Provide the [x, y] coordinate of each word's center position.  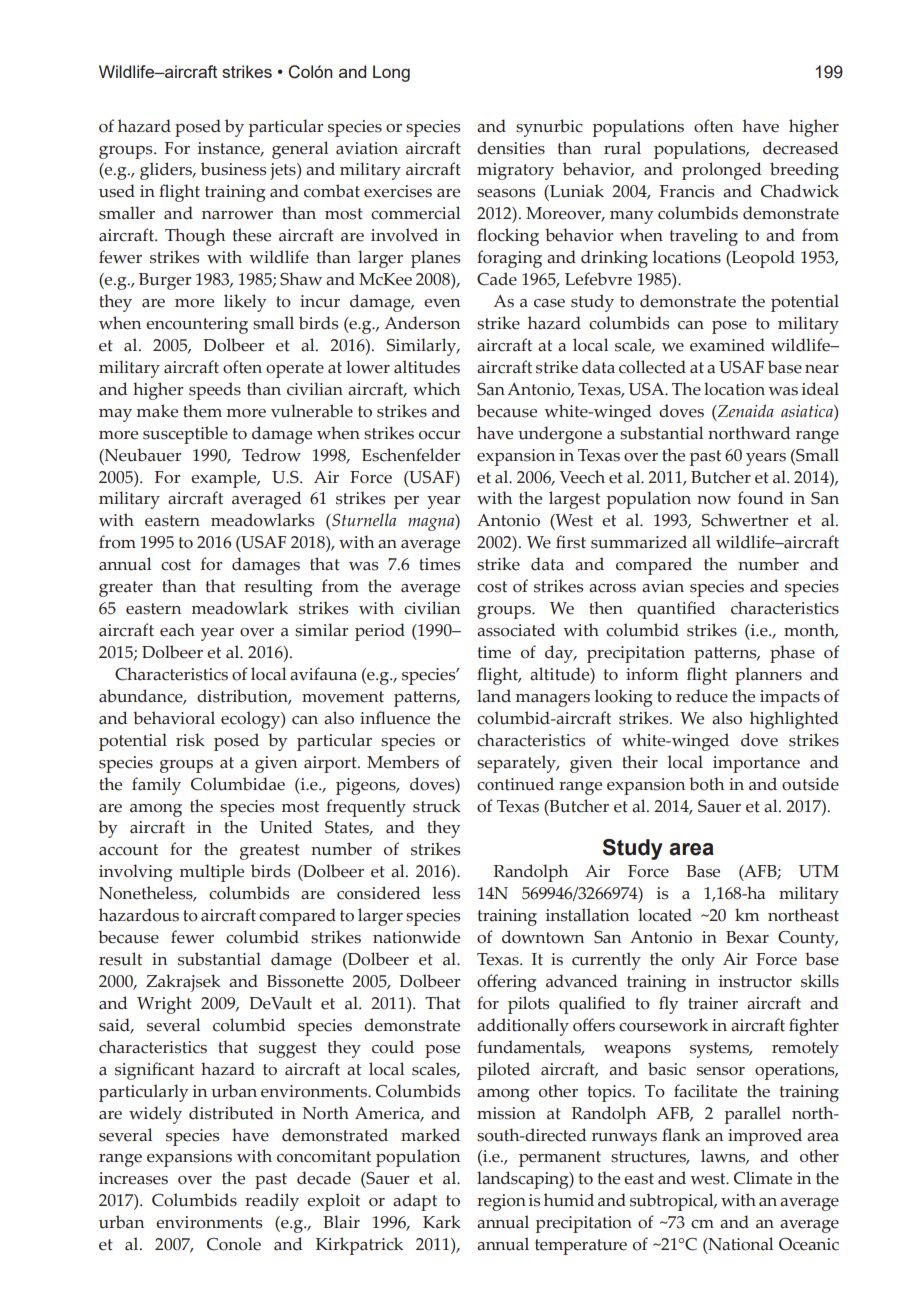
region [501, 1202]
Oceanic [809, 1244]
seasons [506, 193]
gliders [167, 171]
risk [190, 740]
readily [272, 1202]
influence [395, 718]
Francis [687, 191]
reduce [702, 696]
